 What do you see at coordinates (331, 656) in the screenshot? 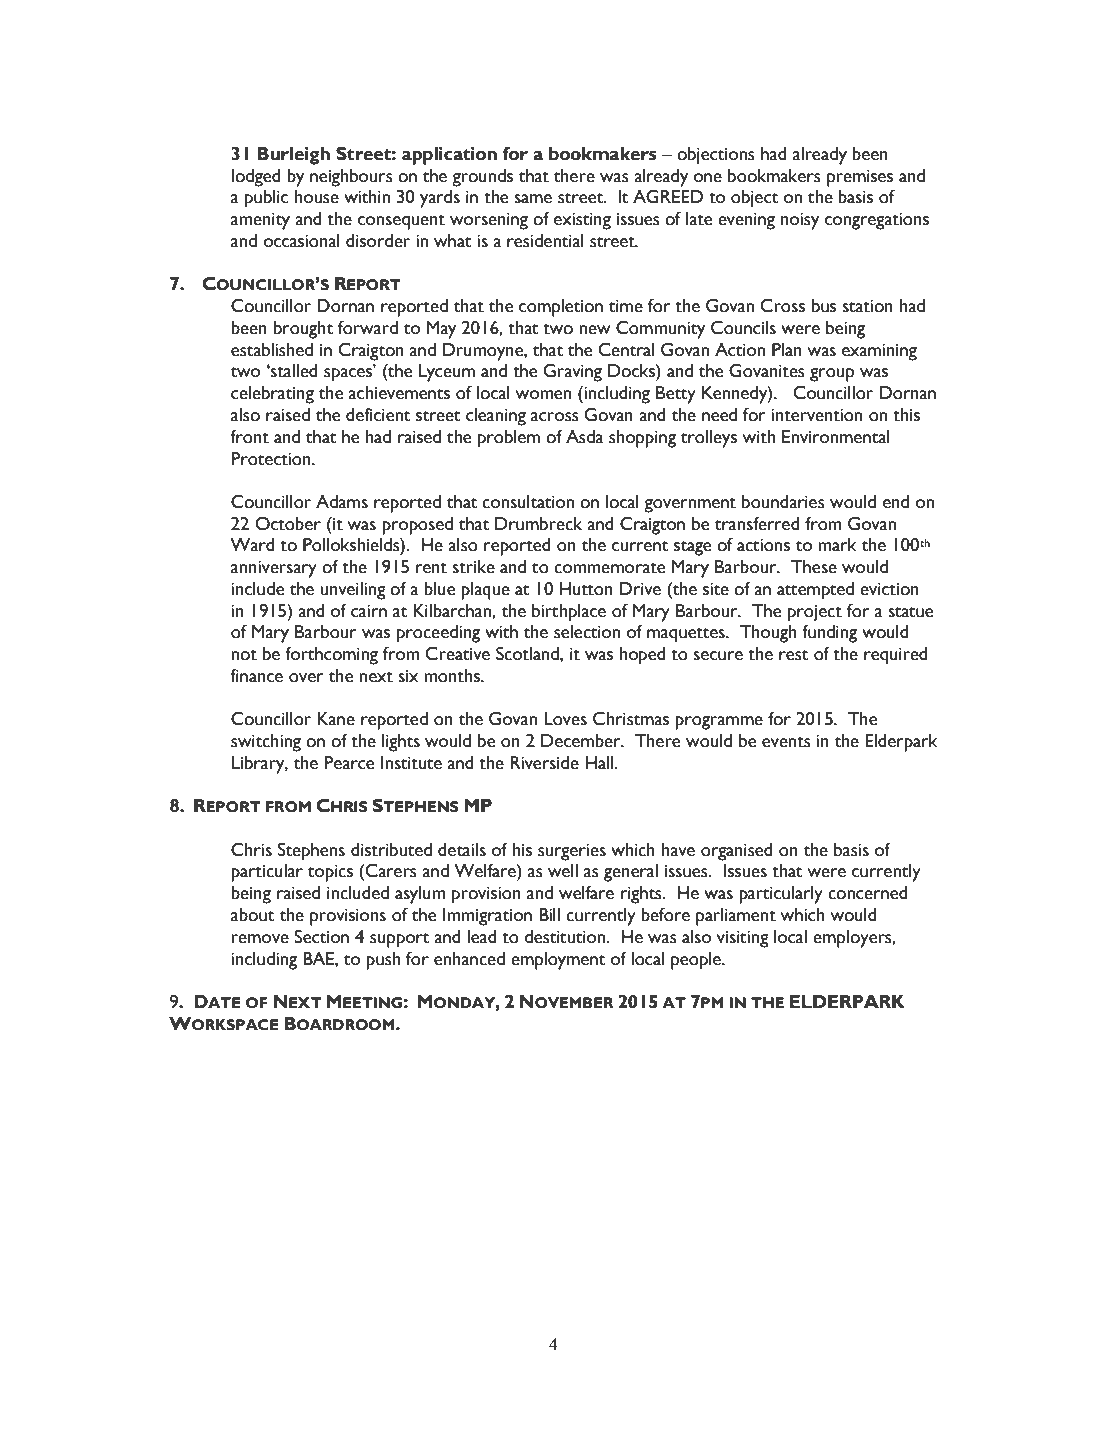
I see `forthcoming` at bounding box center [331, 656].
